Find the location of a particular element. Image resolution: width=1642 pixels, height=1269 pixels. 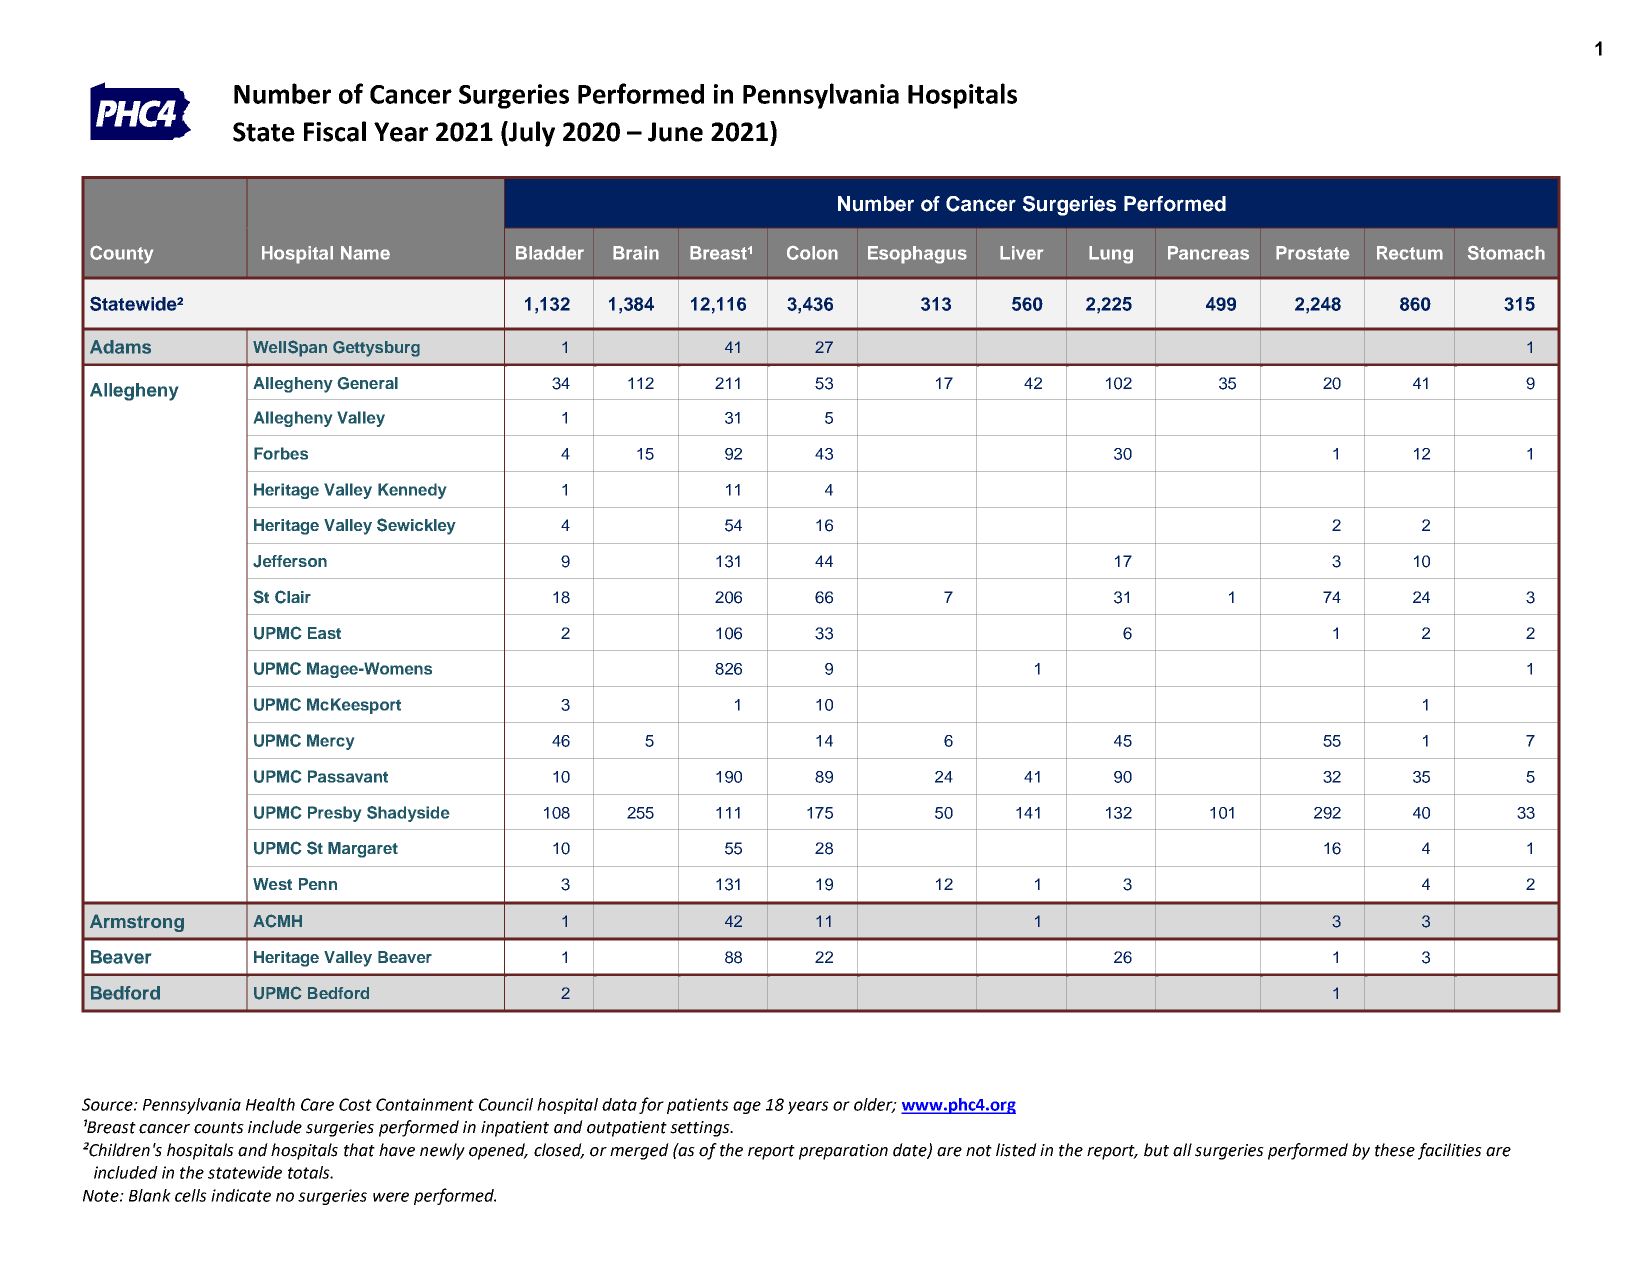

facilities is located at coordinates (1450, 1151).
